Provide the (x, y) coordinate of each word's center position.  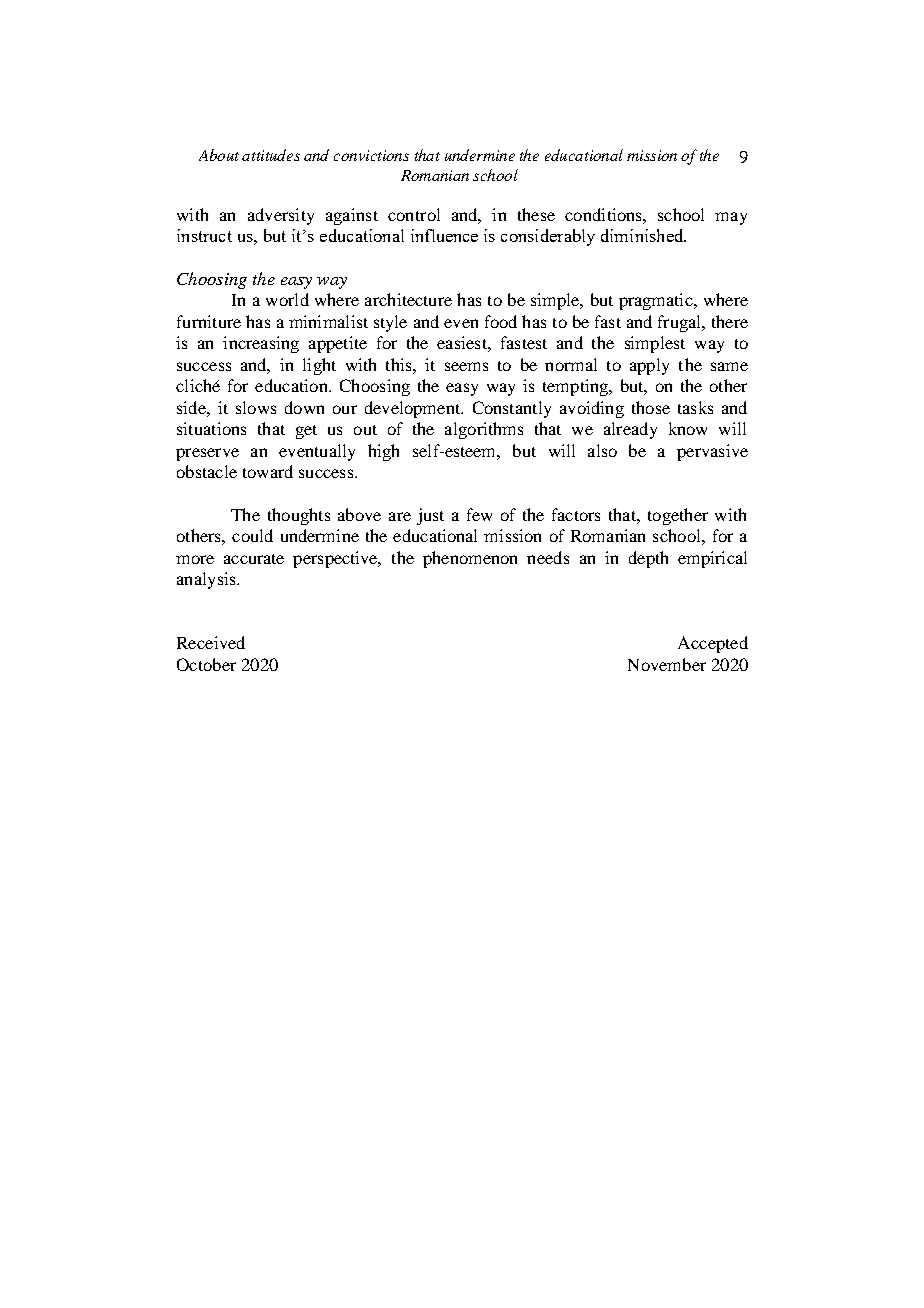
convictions (371, 155)
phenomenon (470, 559)
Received (211, 642)
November (667, 664)
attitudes (271, 155)
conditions (604, 214)
